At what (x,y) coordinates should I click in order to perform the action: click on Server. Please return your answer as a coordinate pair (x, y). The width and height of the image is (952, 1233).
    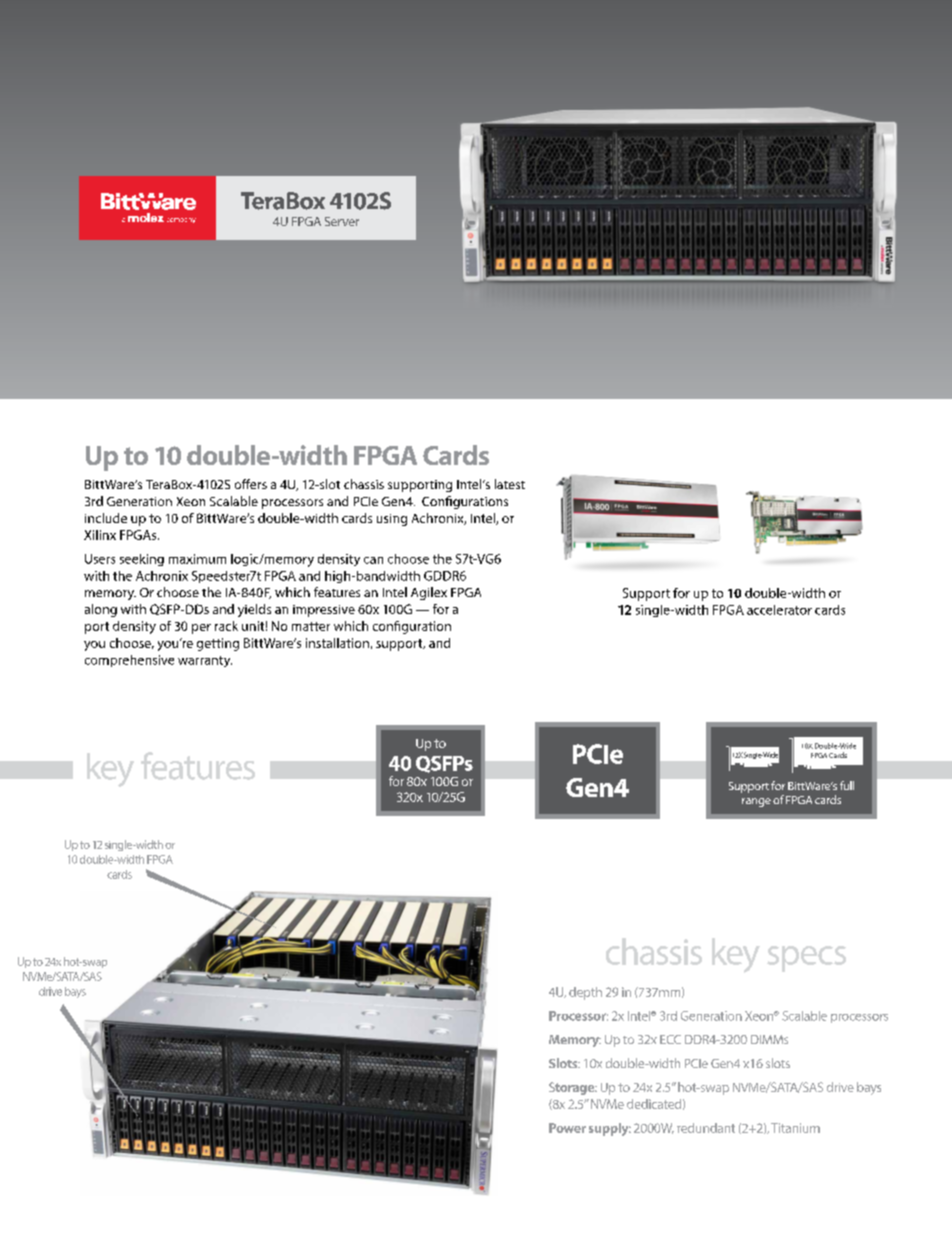
    Looking at the image, I should click on (342, 221).
